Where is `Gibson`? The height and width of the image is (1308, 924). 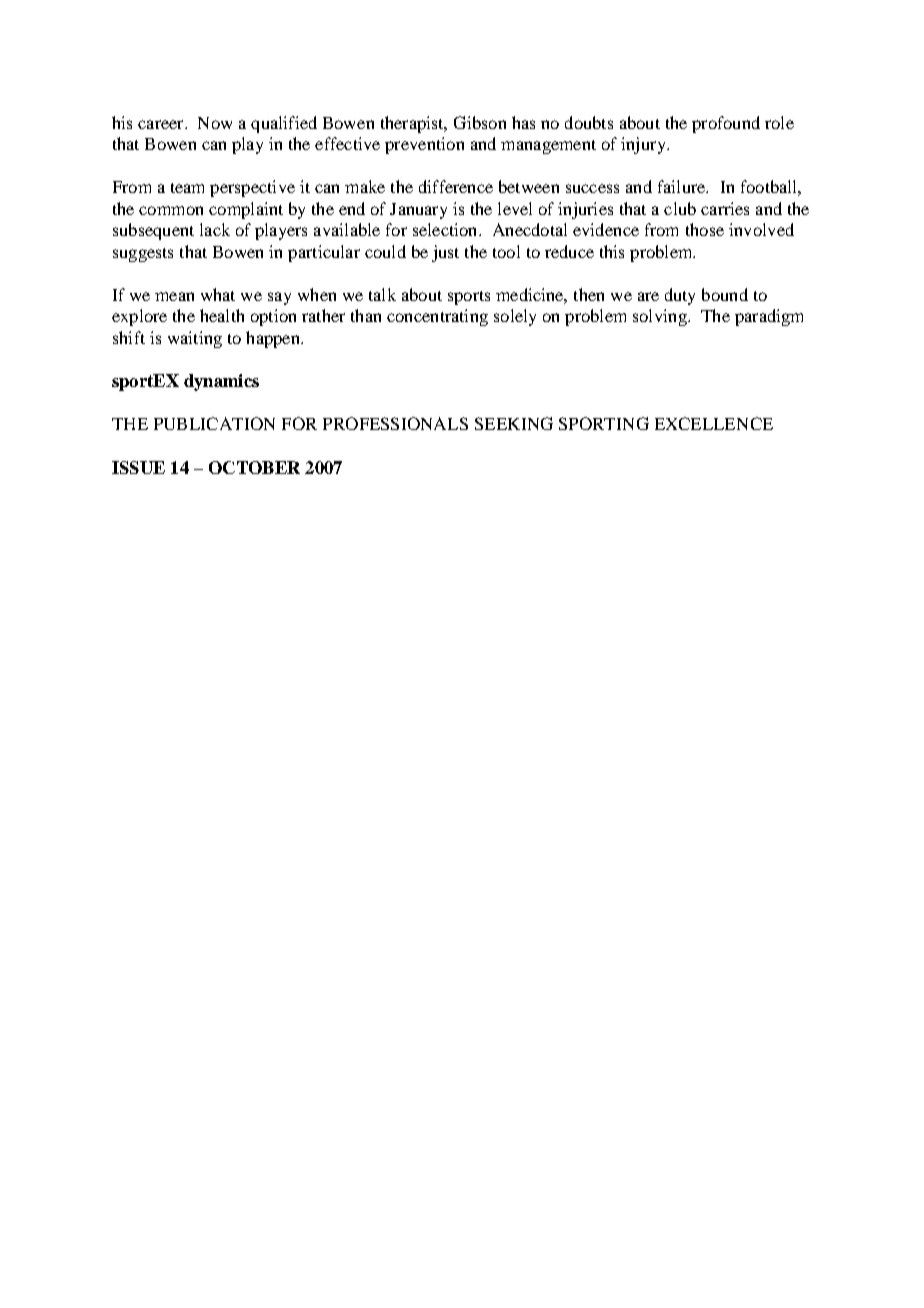 Gibson is located at coordinates (480, 122).
